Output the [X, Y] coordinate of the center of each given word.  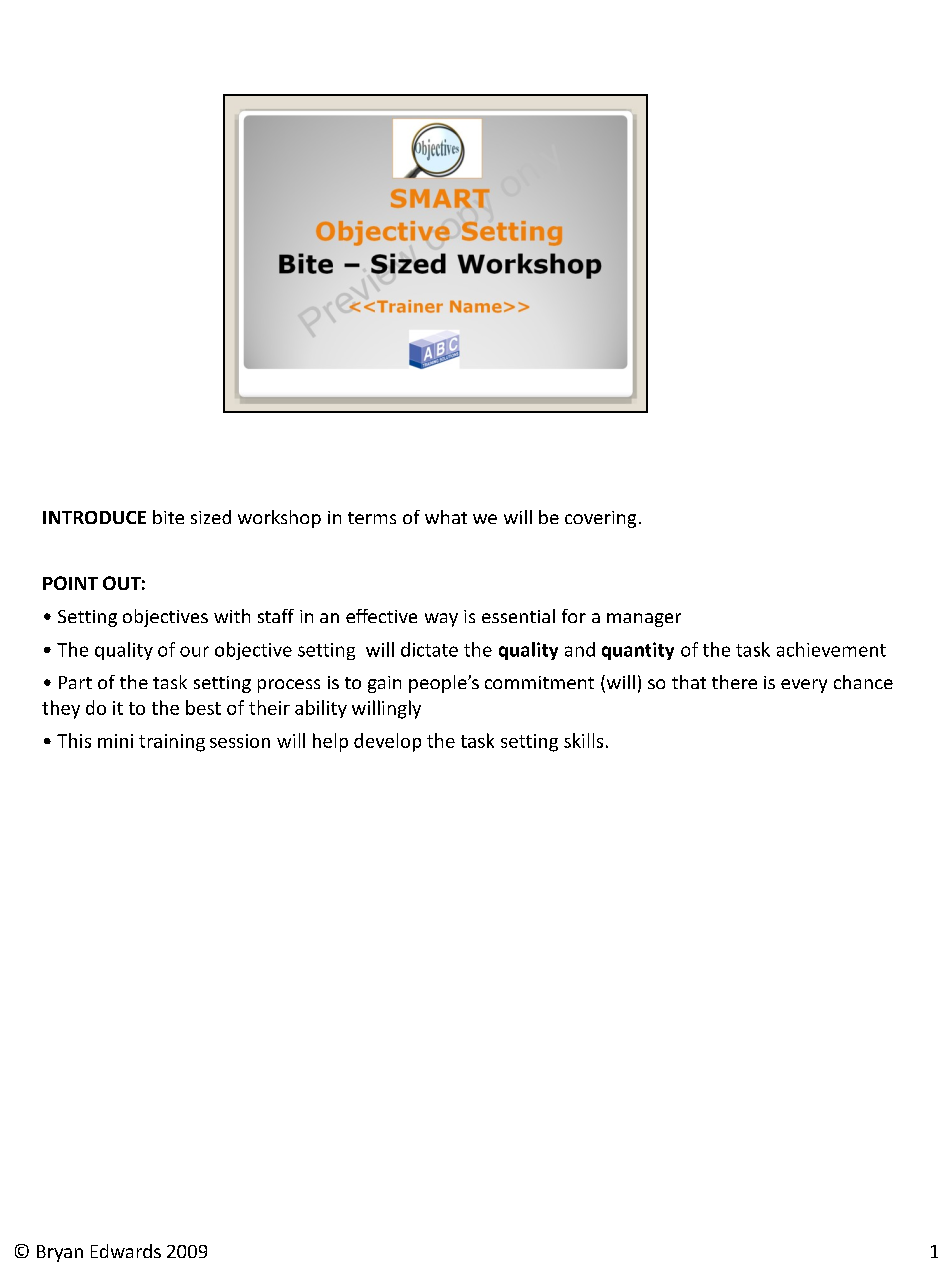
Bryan [60, 1253]
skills [583, 740]
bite [168, 517]
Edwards [126, 1251]
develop [387, 742]
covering [600, 519]
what [446, 517]
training [172, 743]
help [330, 742]
